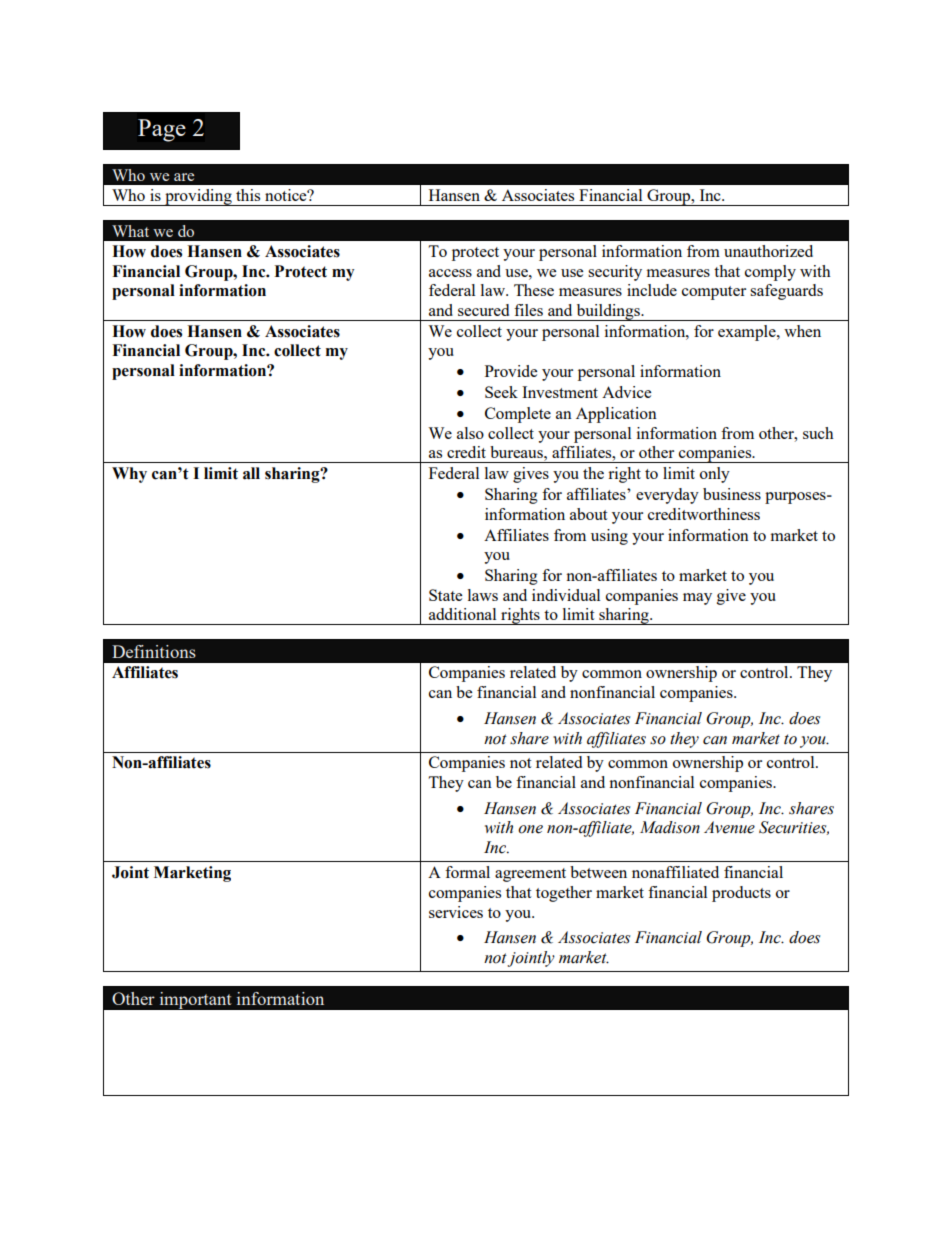  What do you see at coordinates (732, 494) in the screenshot?
I see `business` at bounding box center [732, 494].
